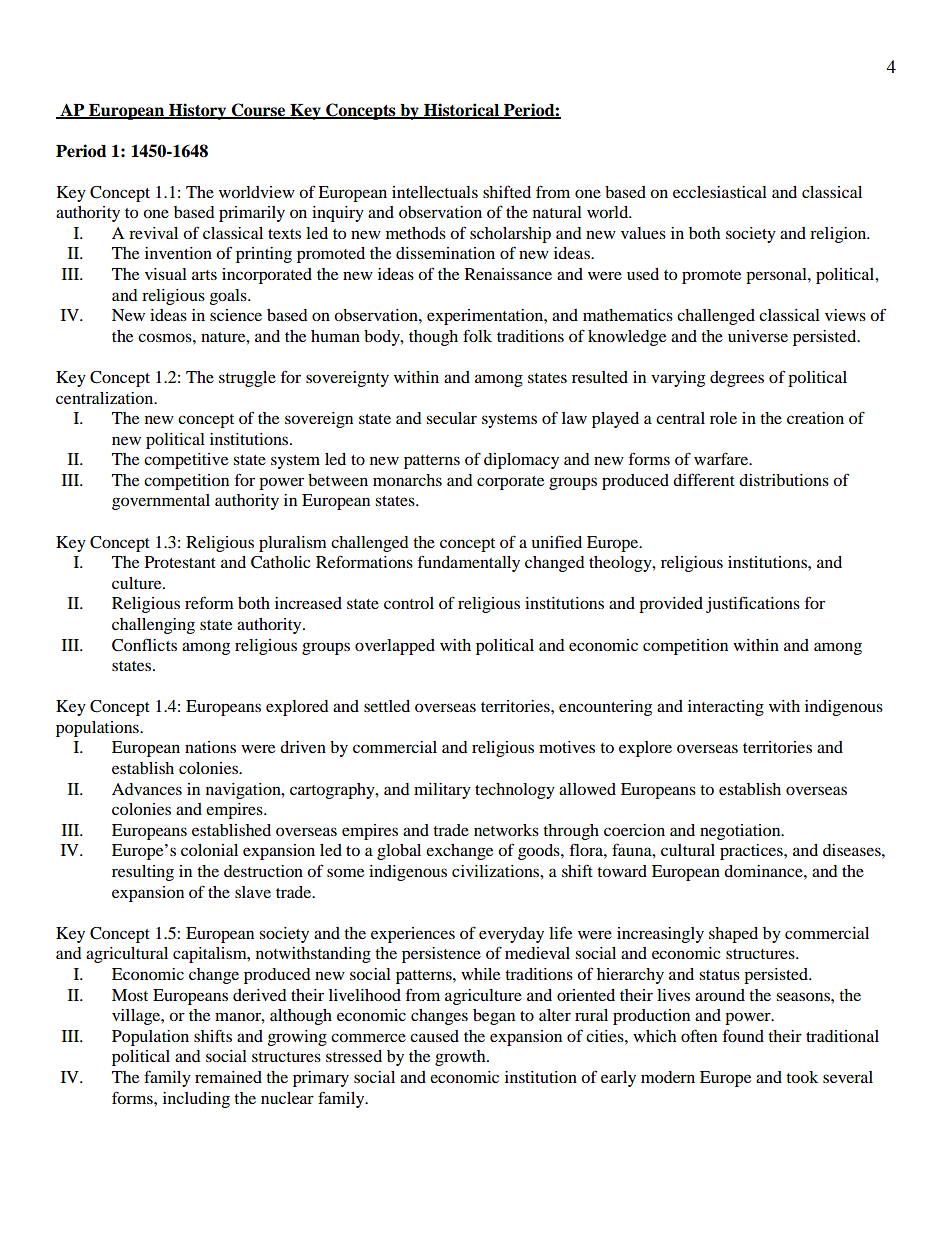 Image resolution: width=952 pixels, height=1233 pixels. What do you see at coordinates (784, 480) in the image?
I see `distributions` at bounding box center [784, 480].
